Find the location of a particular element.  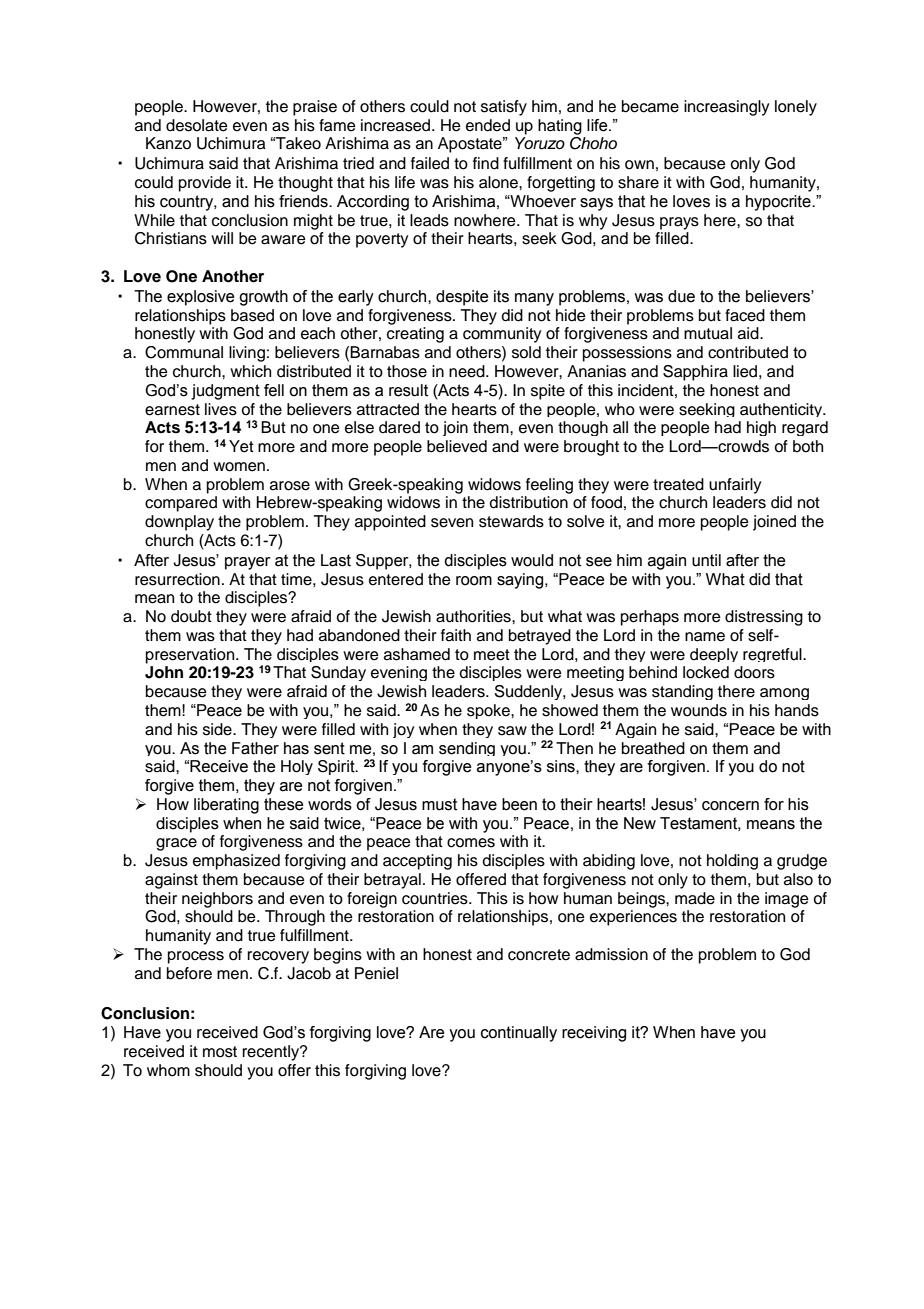

continually is located at coordinates (519, 1034).
